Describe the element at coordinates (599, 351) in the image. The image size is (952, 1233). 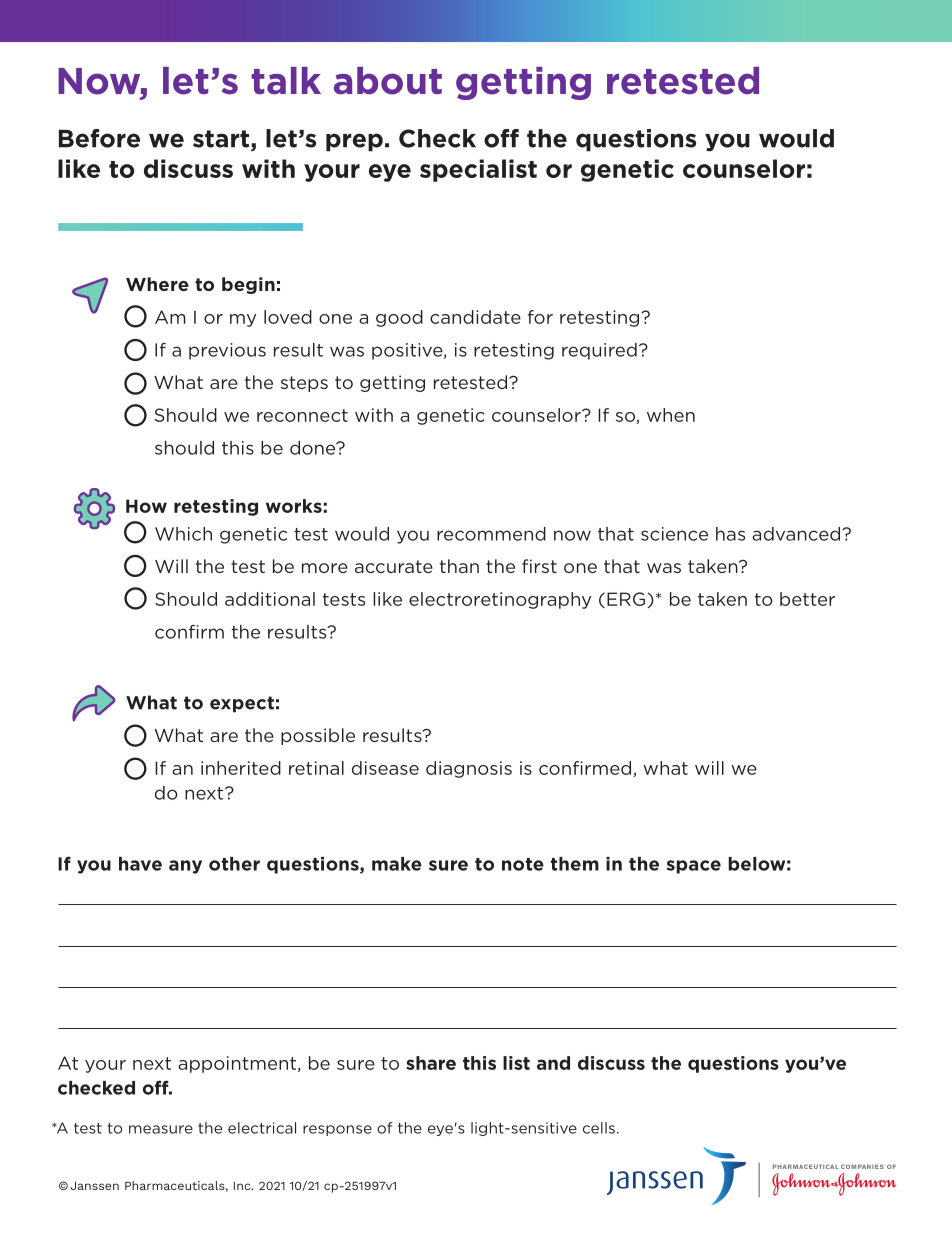
I see `required` at that location.
